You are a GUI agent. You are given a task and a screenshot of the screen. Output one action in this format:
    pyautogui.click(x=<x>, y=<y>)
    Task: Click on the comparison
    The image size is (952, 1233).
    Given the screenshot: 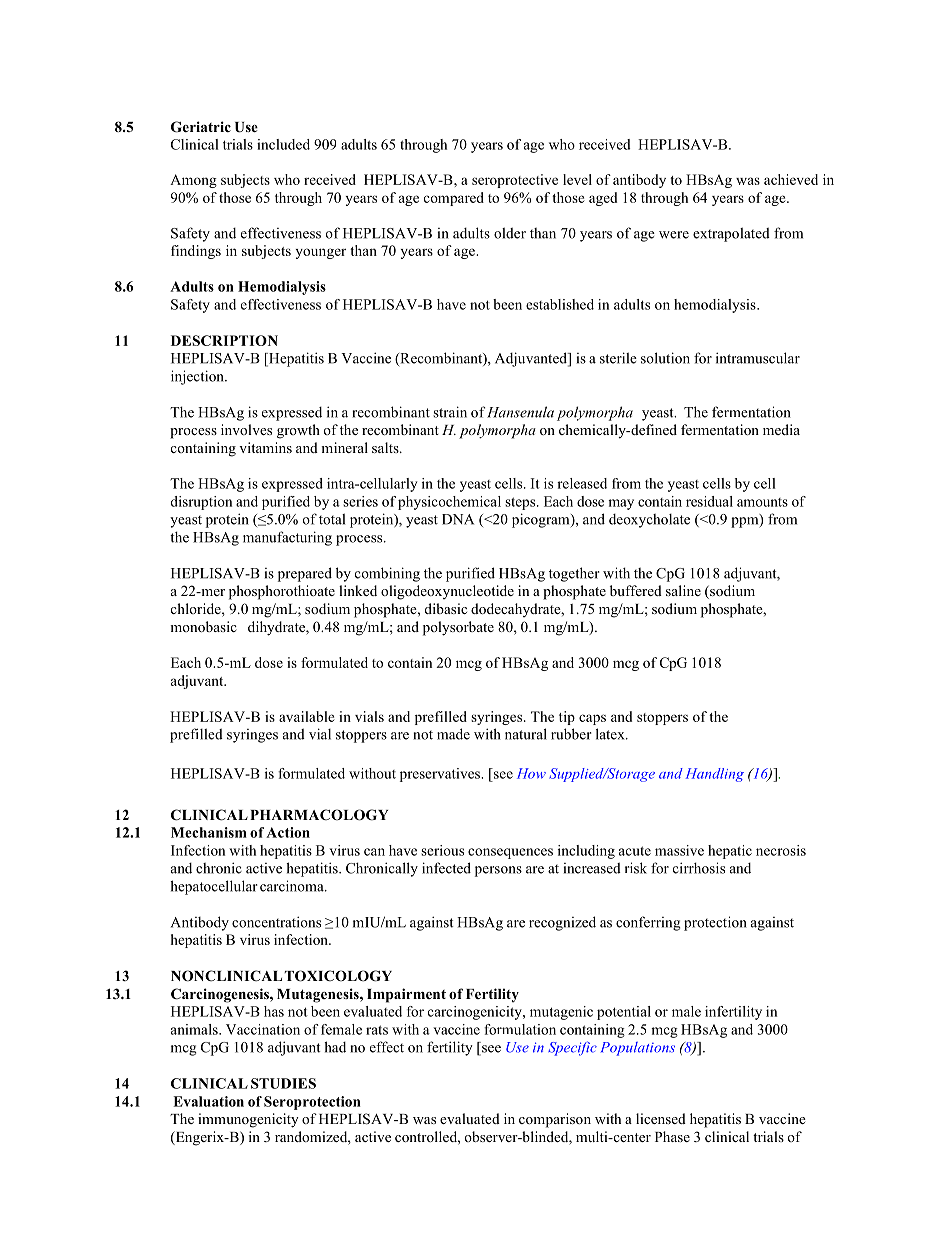 What is the action you would take?
    pyautogui.click(x=555, y=1120)
